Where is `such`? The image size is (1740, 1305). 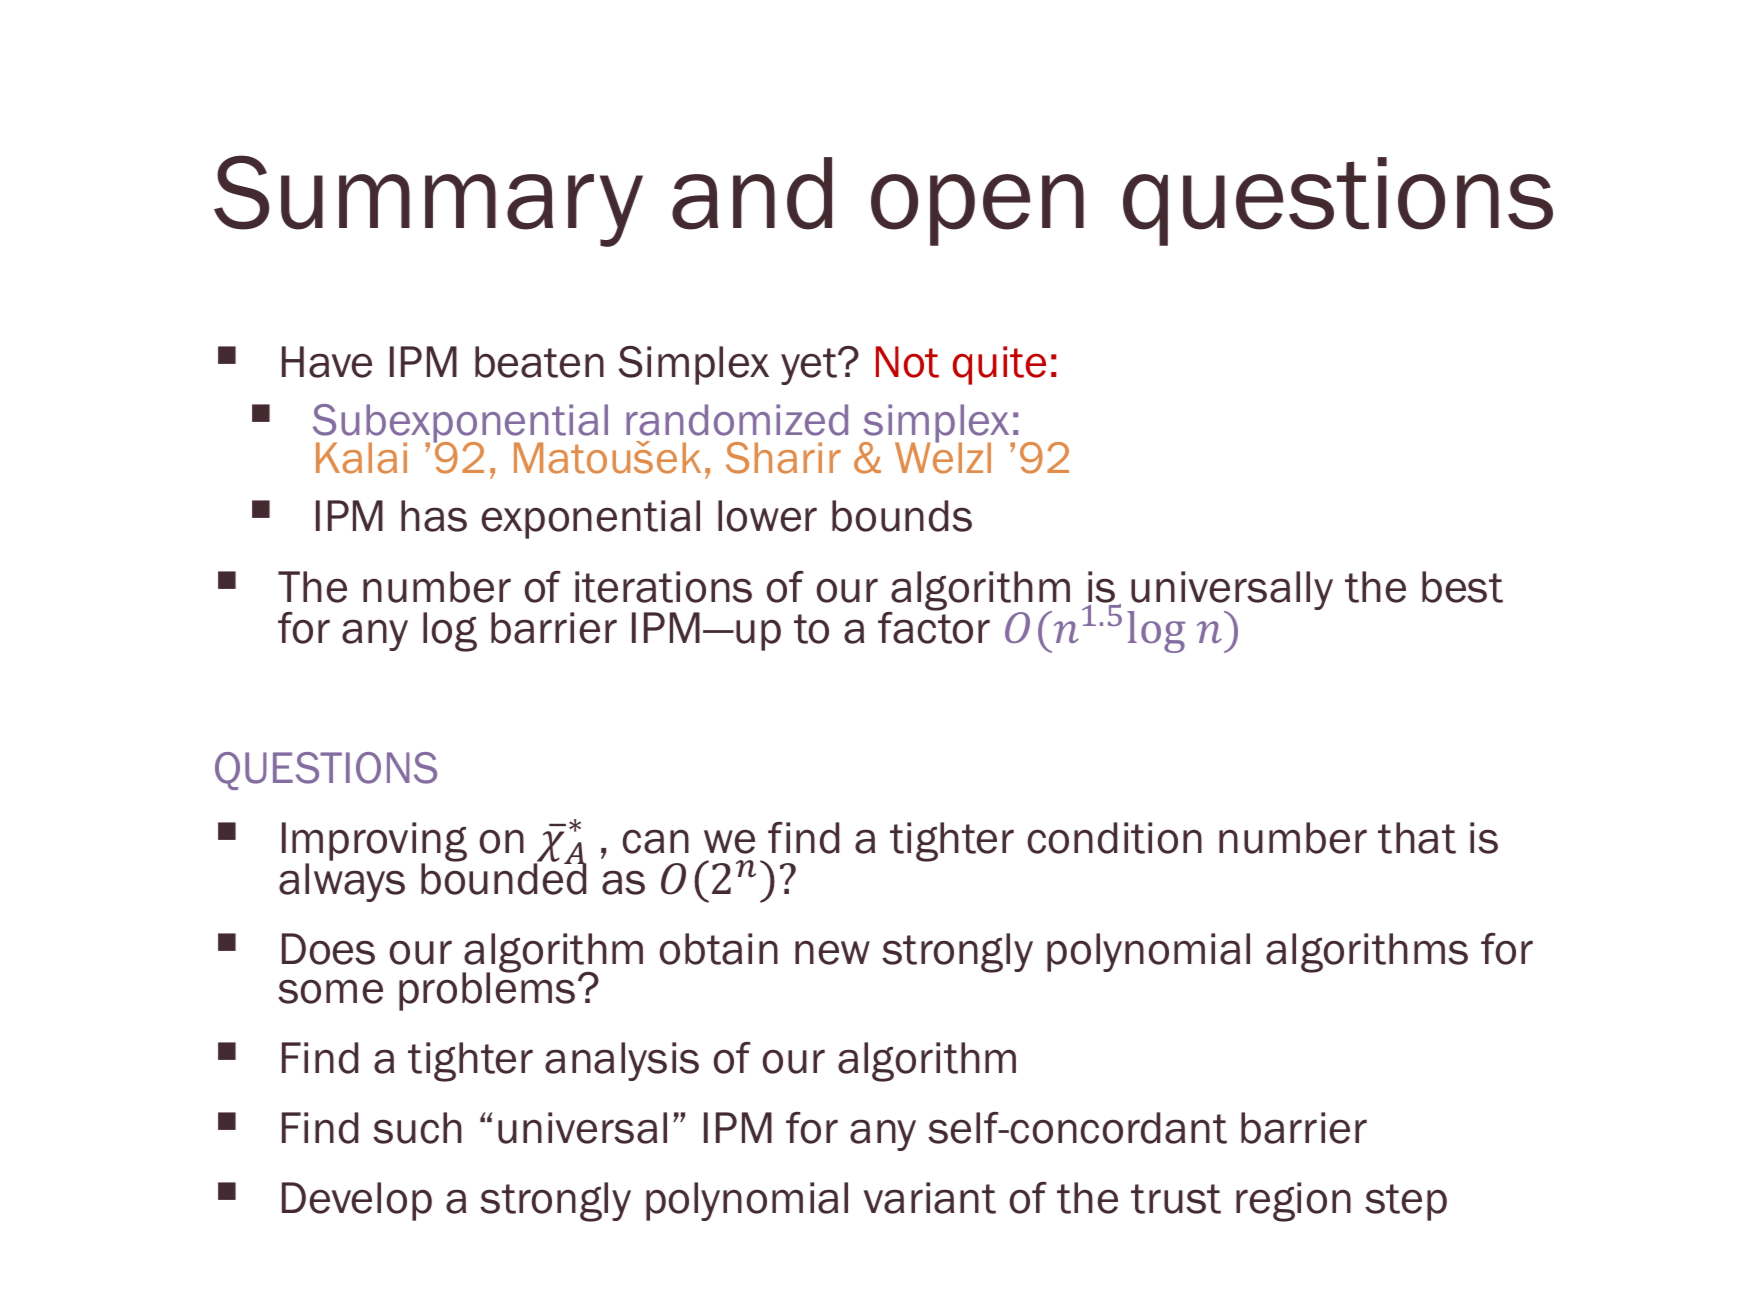 such is located at coordinates (417, 1128).
